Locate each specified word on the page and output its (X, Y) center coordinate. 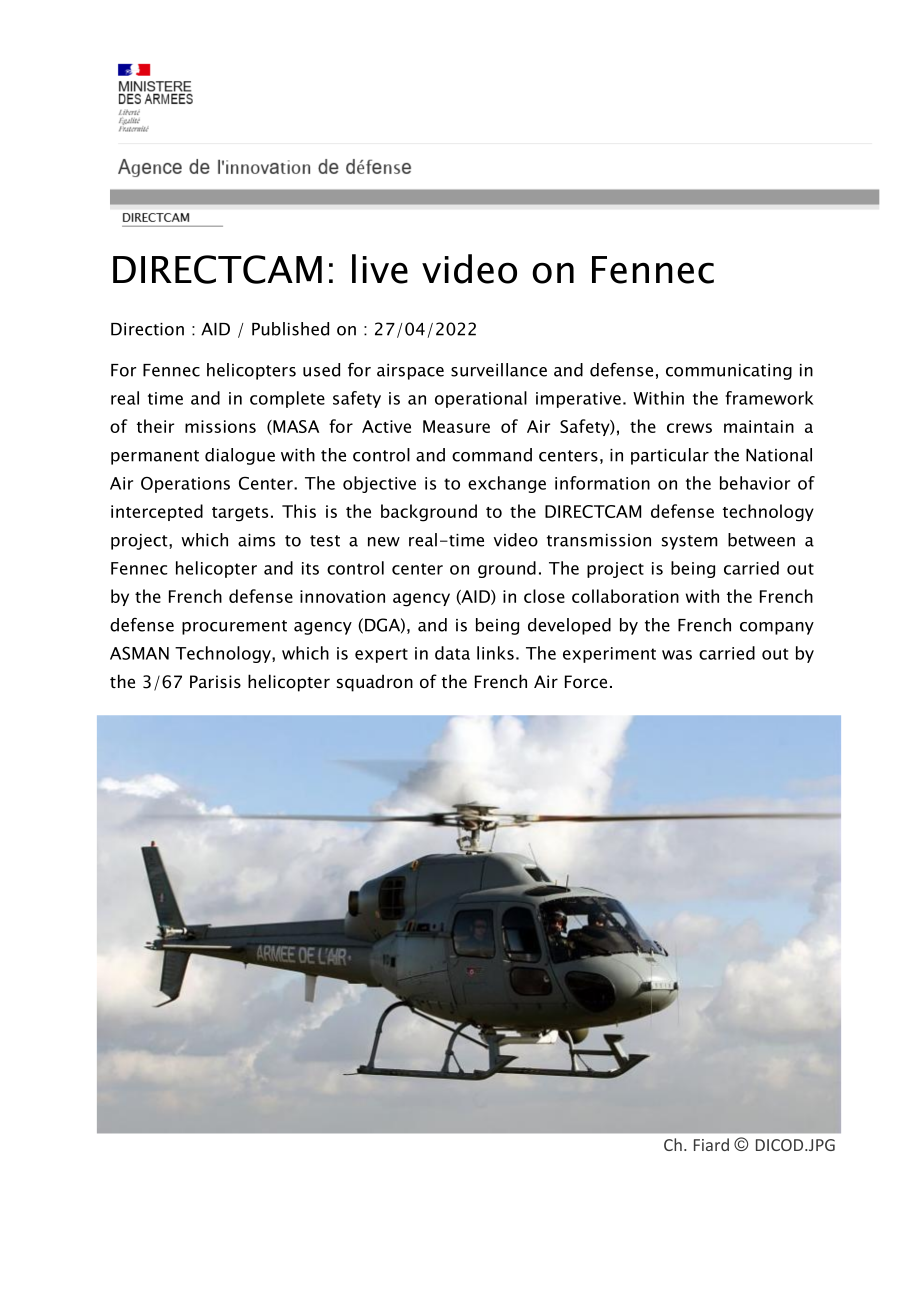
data (452, 653)
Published (290, 329)
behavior (755, 483)
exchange (507, 484)
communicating (729, 372)
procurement (234, 627)
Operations (185, 485)
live (380, 269)
